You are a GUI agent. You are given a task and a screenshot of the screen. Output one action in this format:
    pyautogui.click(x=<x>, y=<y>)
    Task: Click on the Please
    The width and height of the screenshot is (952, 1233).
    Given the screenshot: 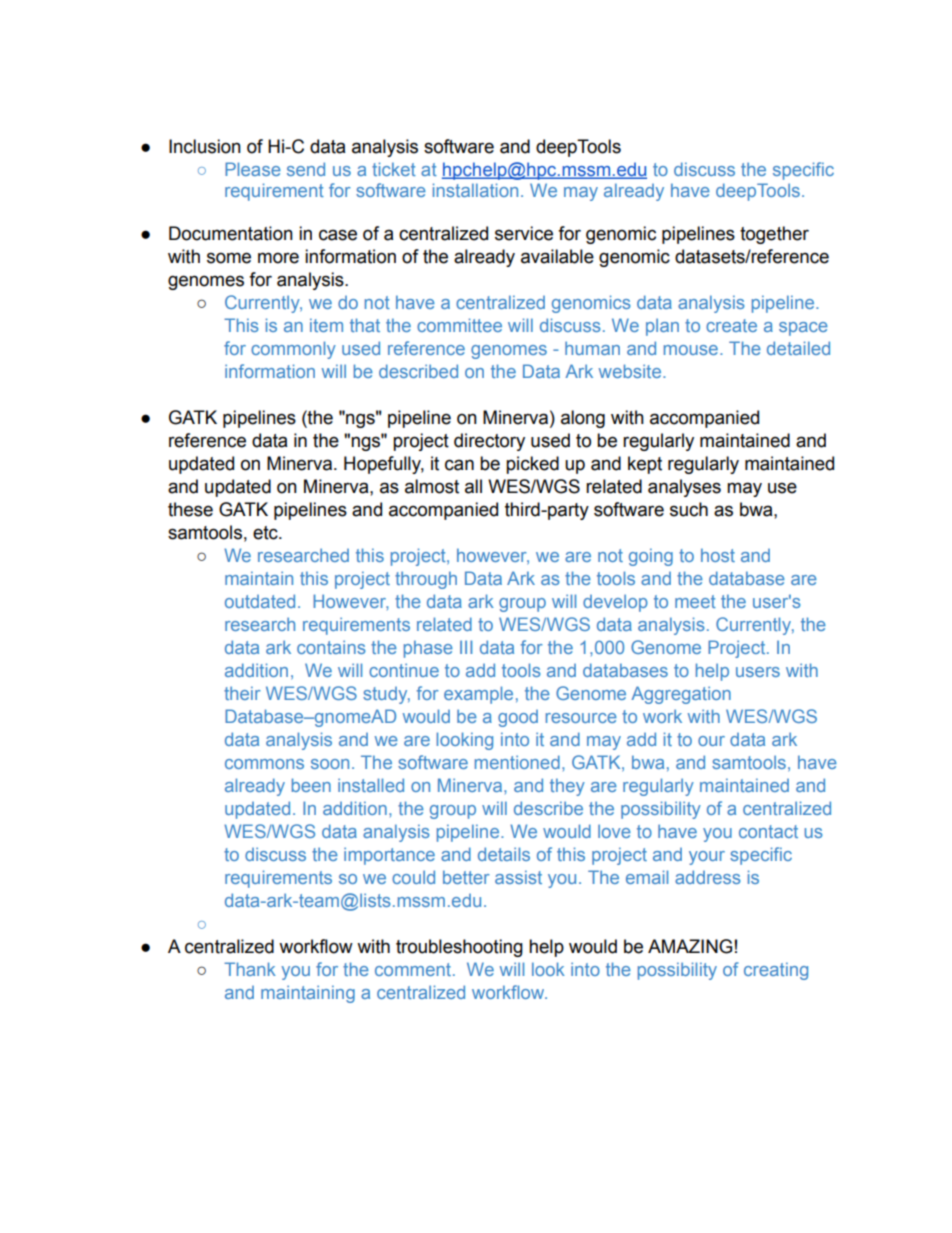 What is the action you would take?
    pyautogui.click(x=253, y=169)
